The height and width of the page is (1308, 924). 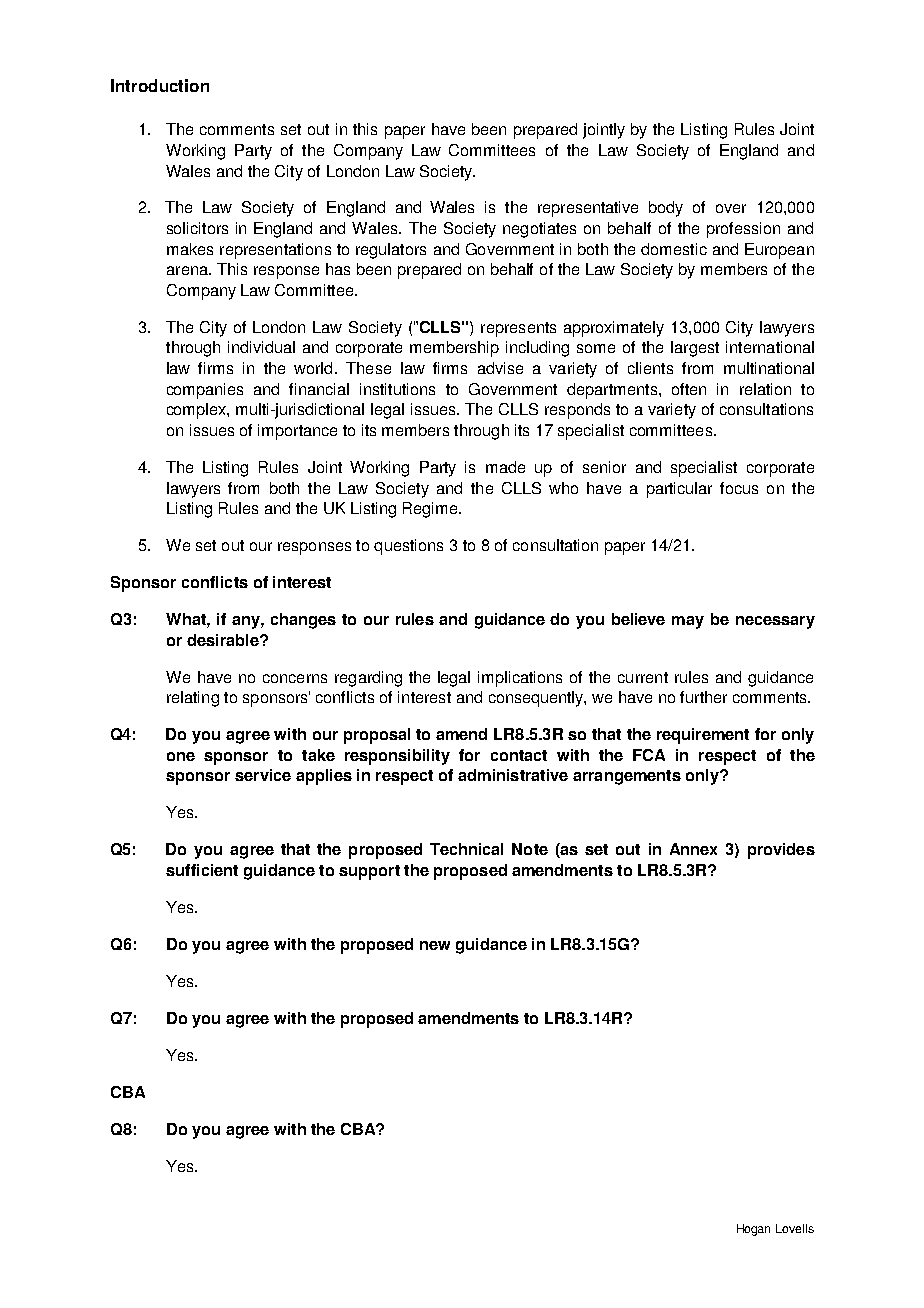 What do you see at coordinates (539, 230) in the page?
I see `negotiates` at bounding box center [539, 230].
